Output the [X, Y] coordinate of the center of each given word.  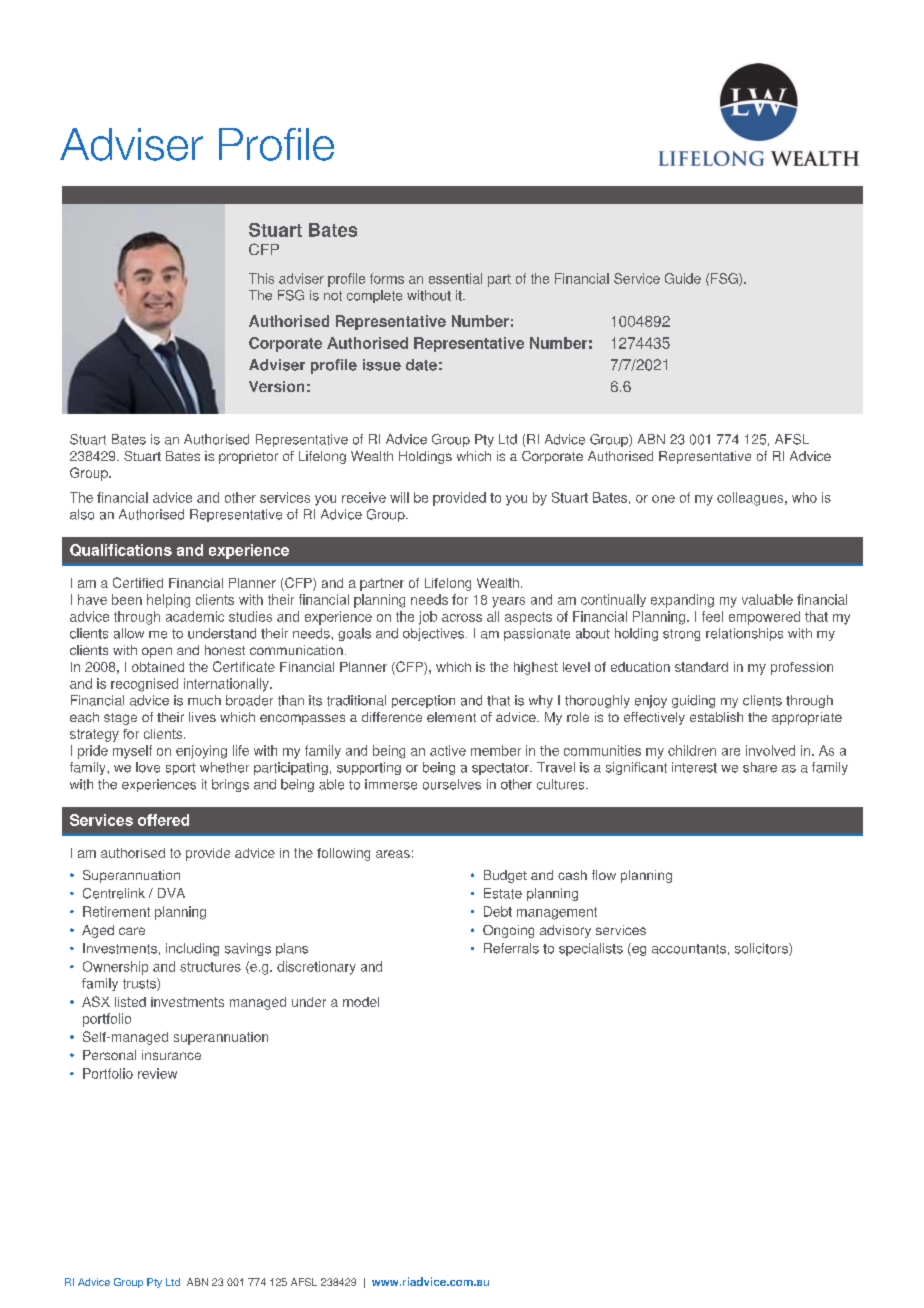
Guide [683, 278]
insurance [171, 1055]
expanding [682, 601]
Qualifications [121, 550]
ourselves [452, 784]
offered [163, 820]
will [399, 497]
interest [694, 767]
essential [455, 278]
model [361, 1002]
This [261, 278]
